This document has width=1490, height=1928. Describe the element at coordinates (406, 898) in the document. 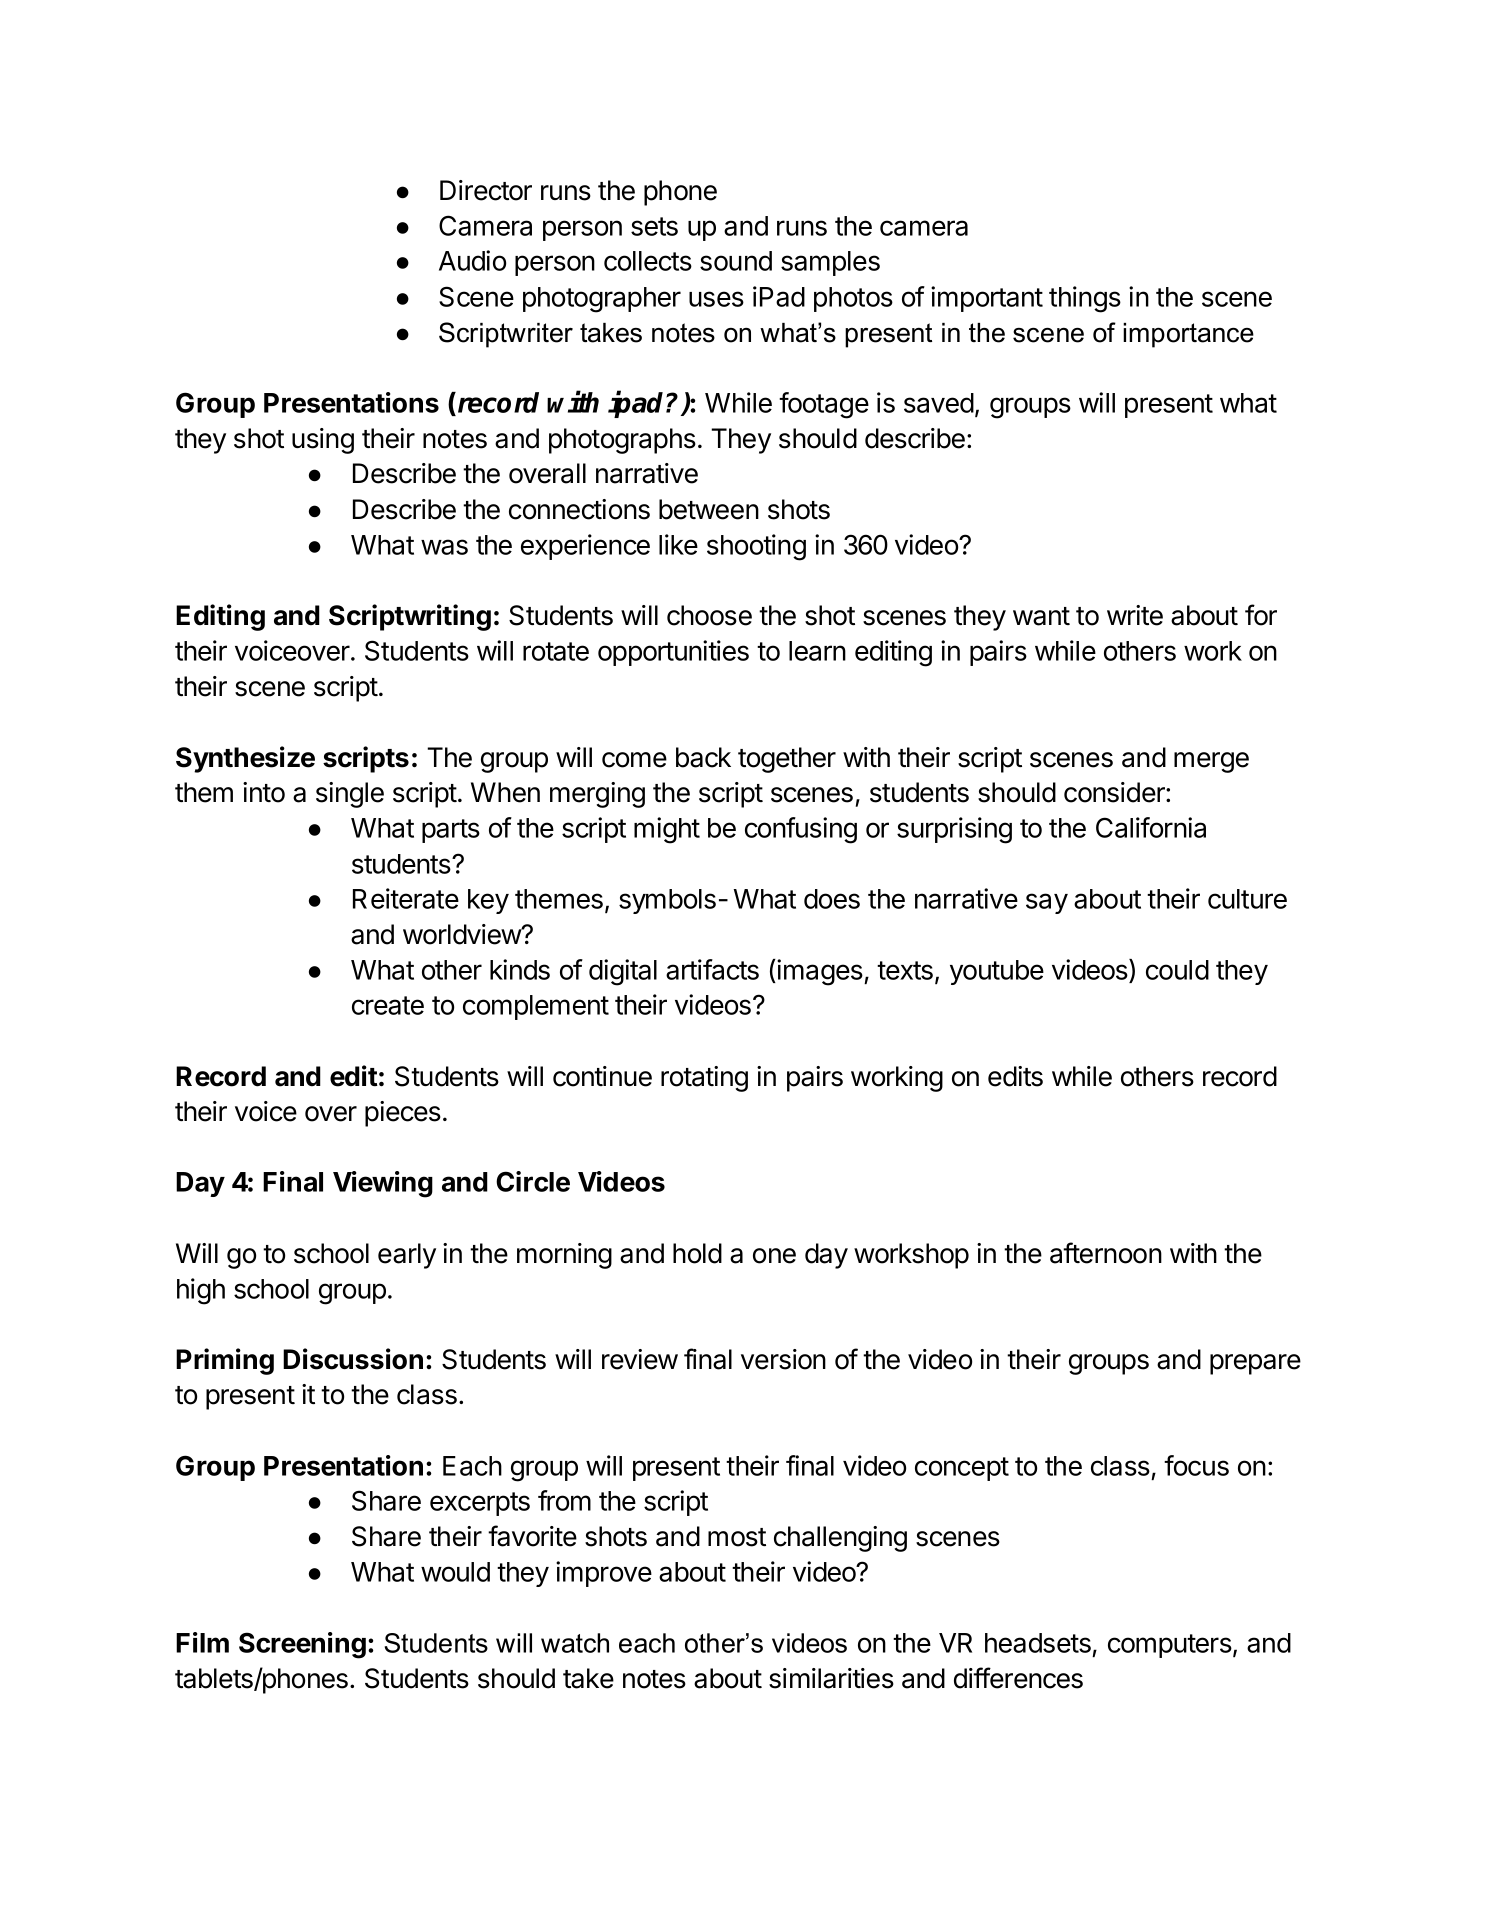

I see `Reiterate` at that location.
